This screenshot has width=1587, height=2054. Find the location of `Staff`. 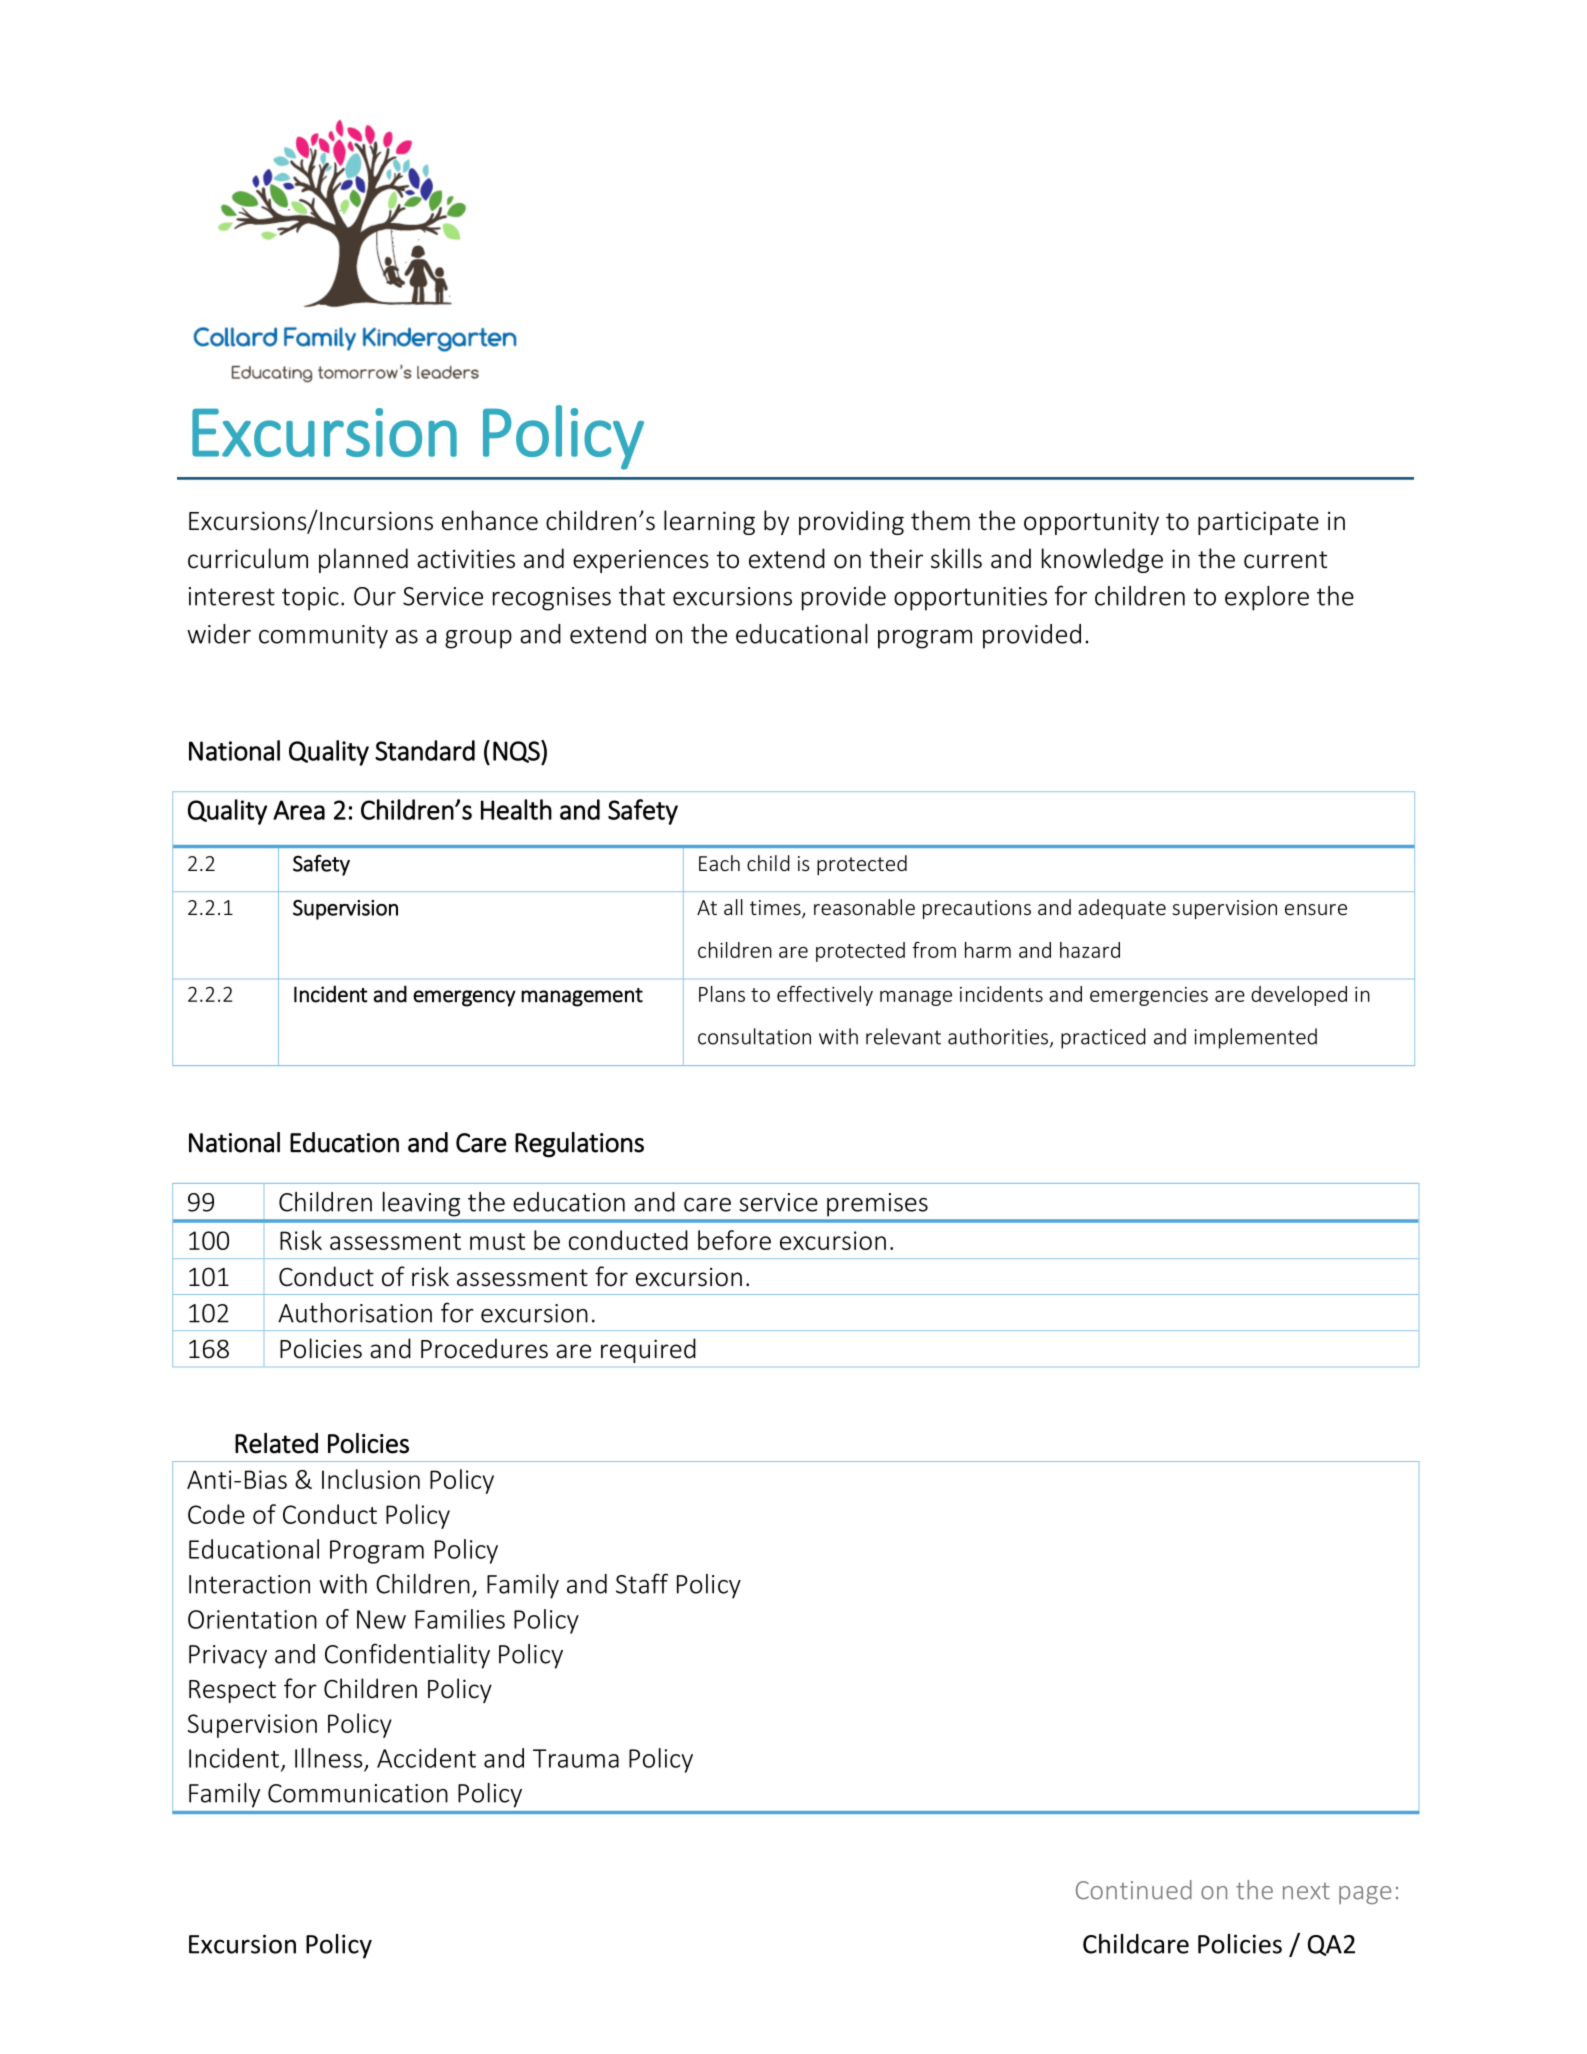

Staff is located at coordinates (642, 1583).
